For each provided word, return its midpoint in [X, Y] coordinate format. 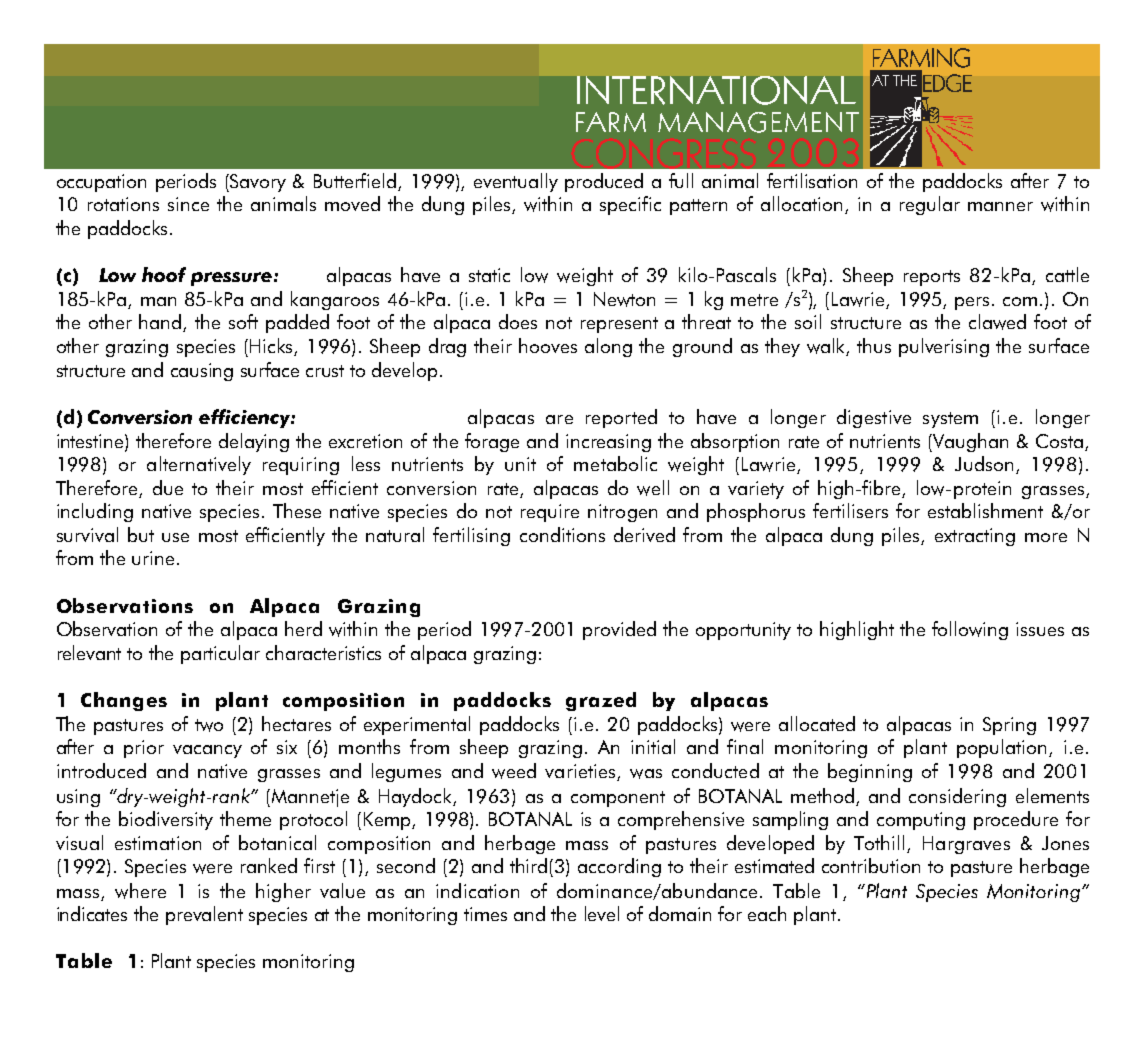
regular [930, 205]
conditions [562, 534]
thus [874, 345]
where [140, 891]
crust [325, 371]
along [608, 347]
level [602, 913]
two [209, 725]
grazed [601, 701]
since [188, 204]
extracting [975, 537]
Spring [1009, 726]
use [175, 537]
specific [630, 205]
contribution [871, 865]
